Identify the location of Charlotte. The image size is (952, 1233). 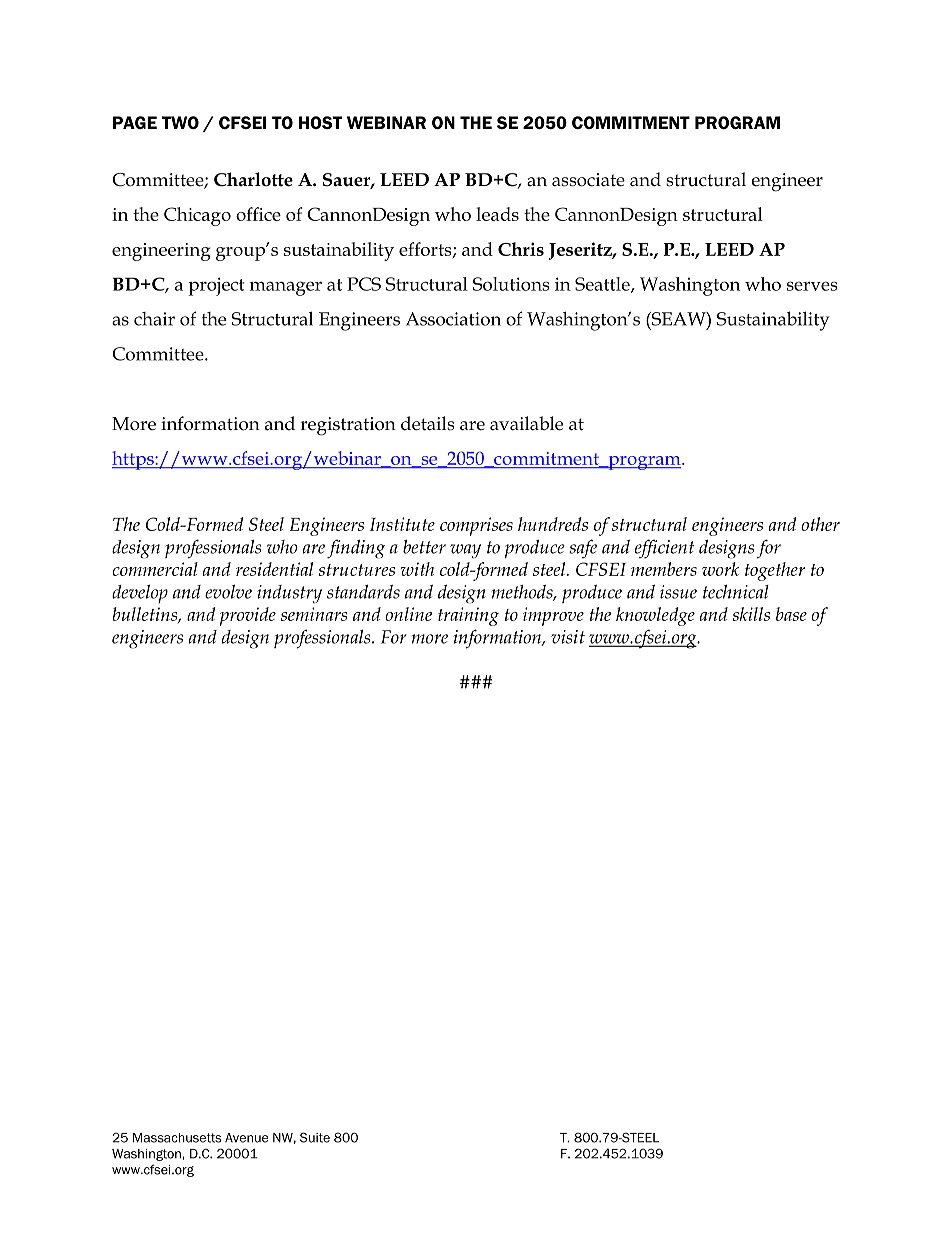
(253, 179).
